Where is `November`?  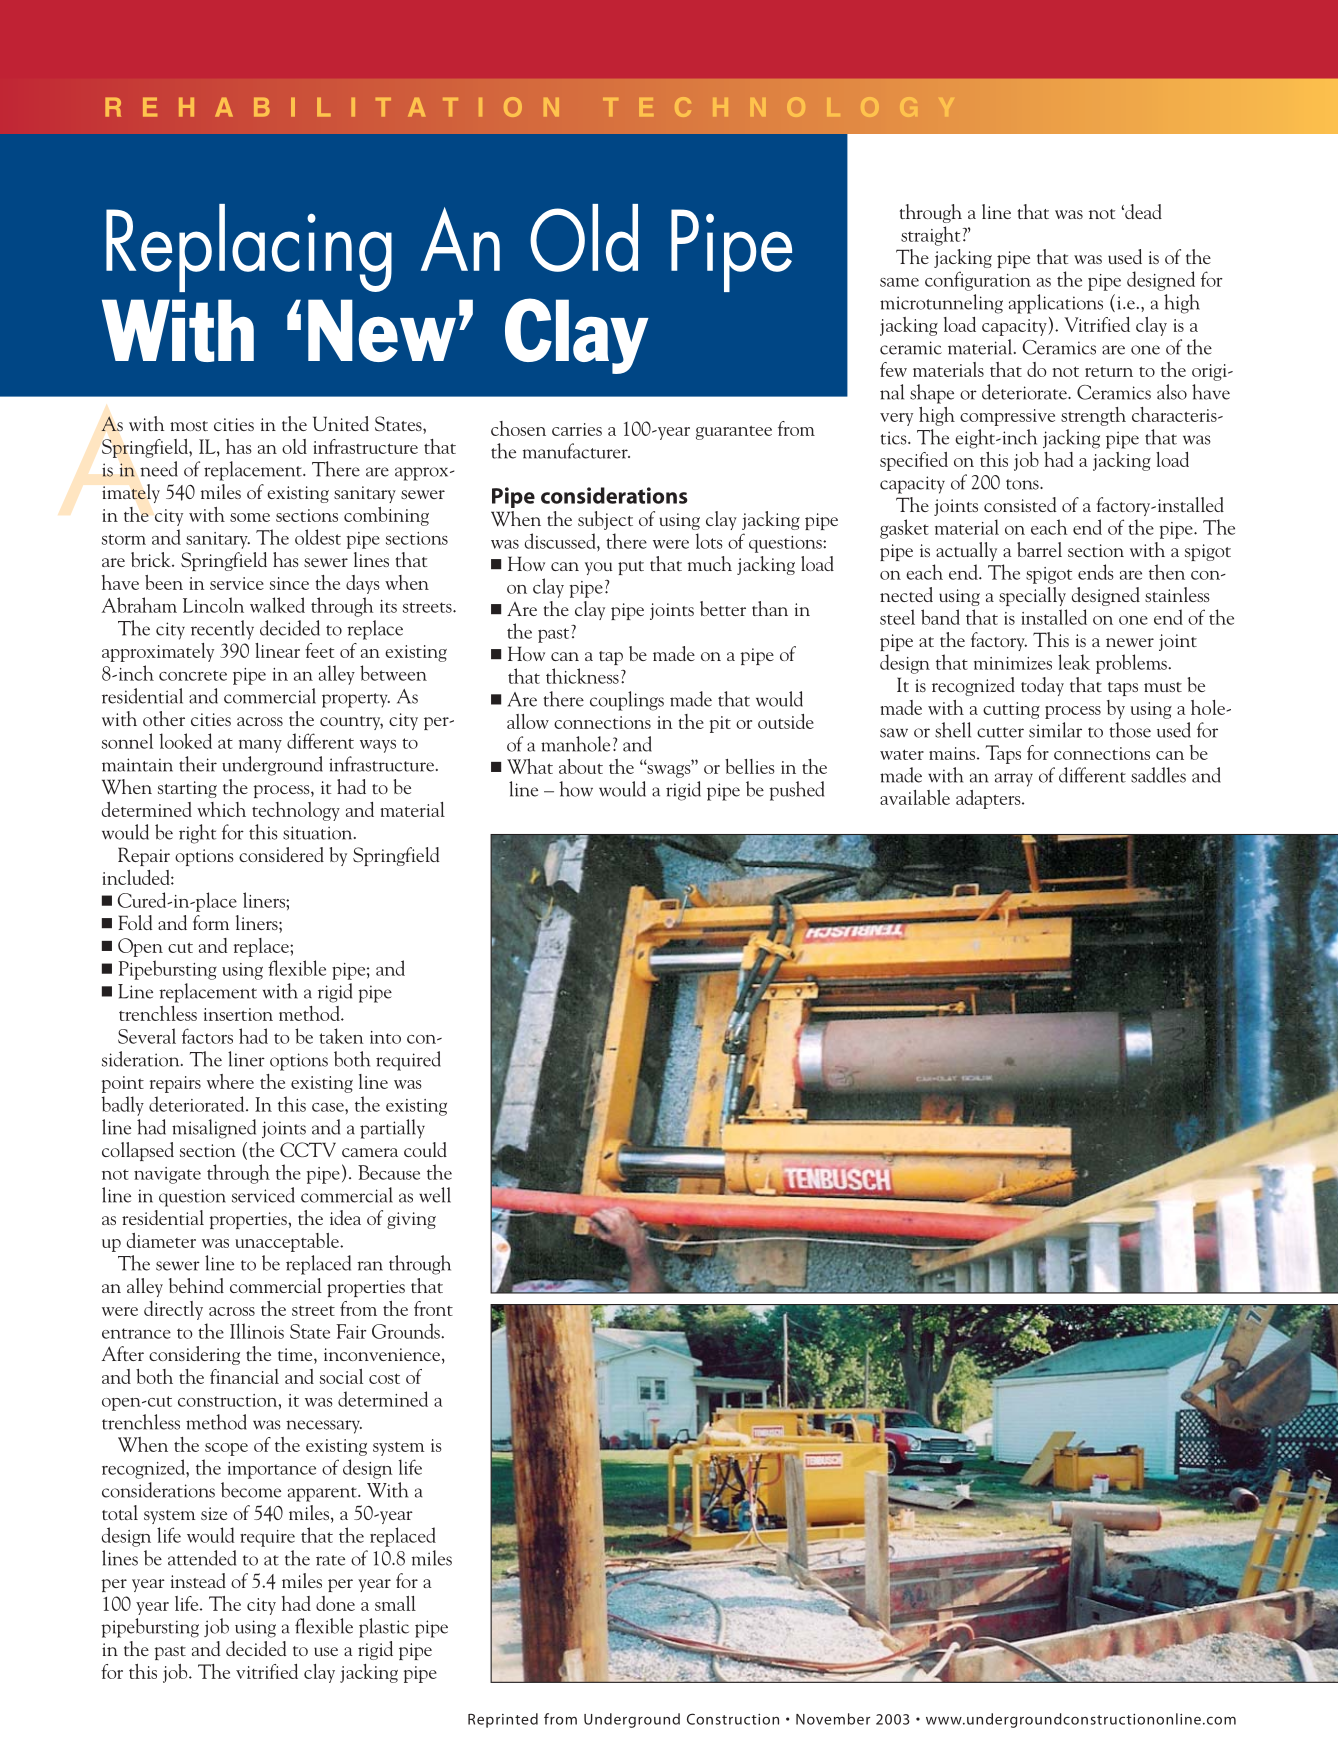
November is located at coordinates (833, 1719).
